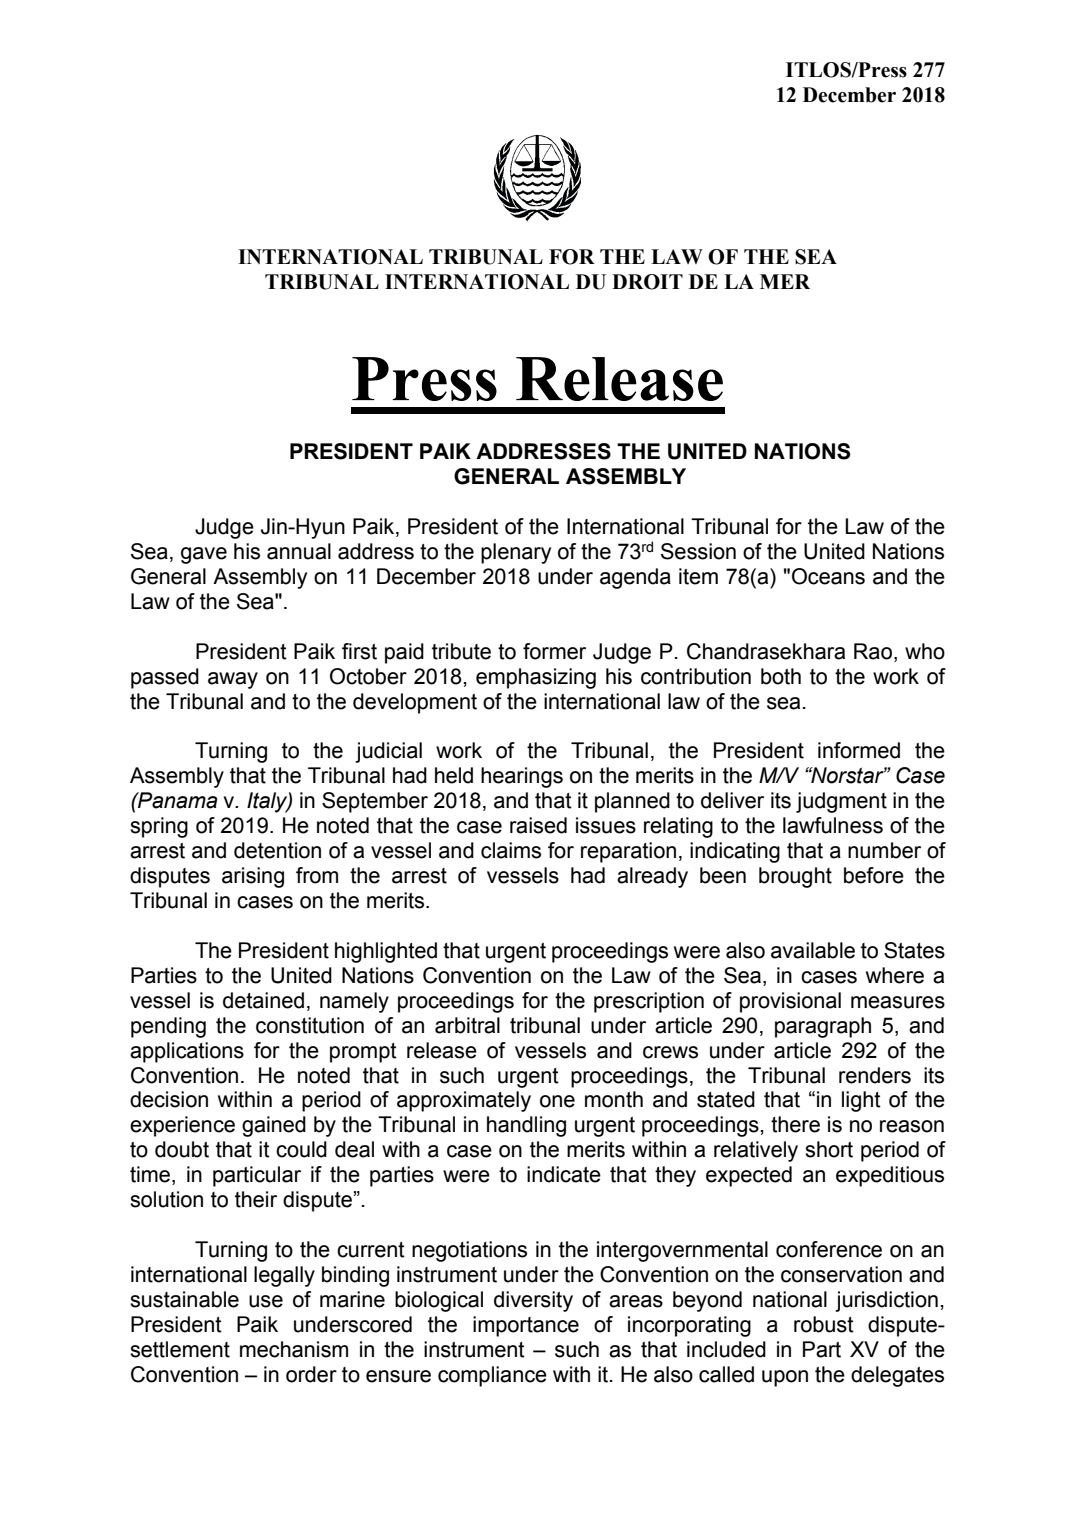 This document has height=1521, width=1075. Describe the element at coordinates (299, 551) in the document. I see `annual` at that location.
